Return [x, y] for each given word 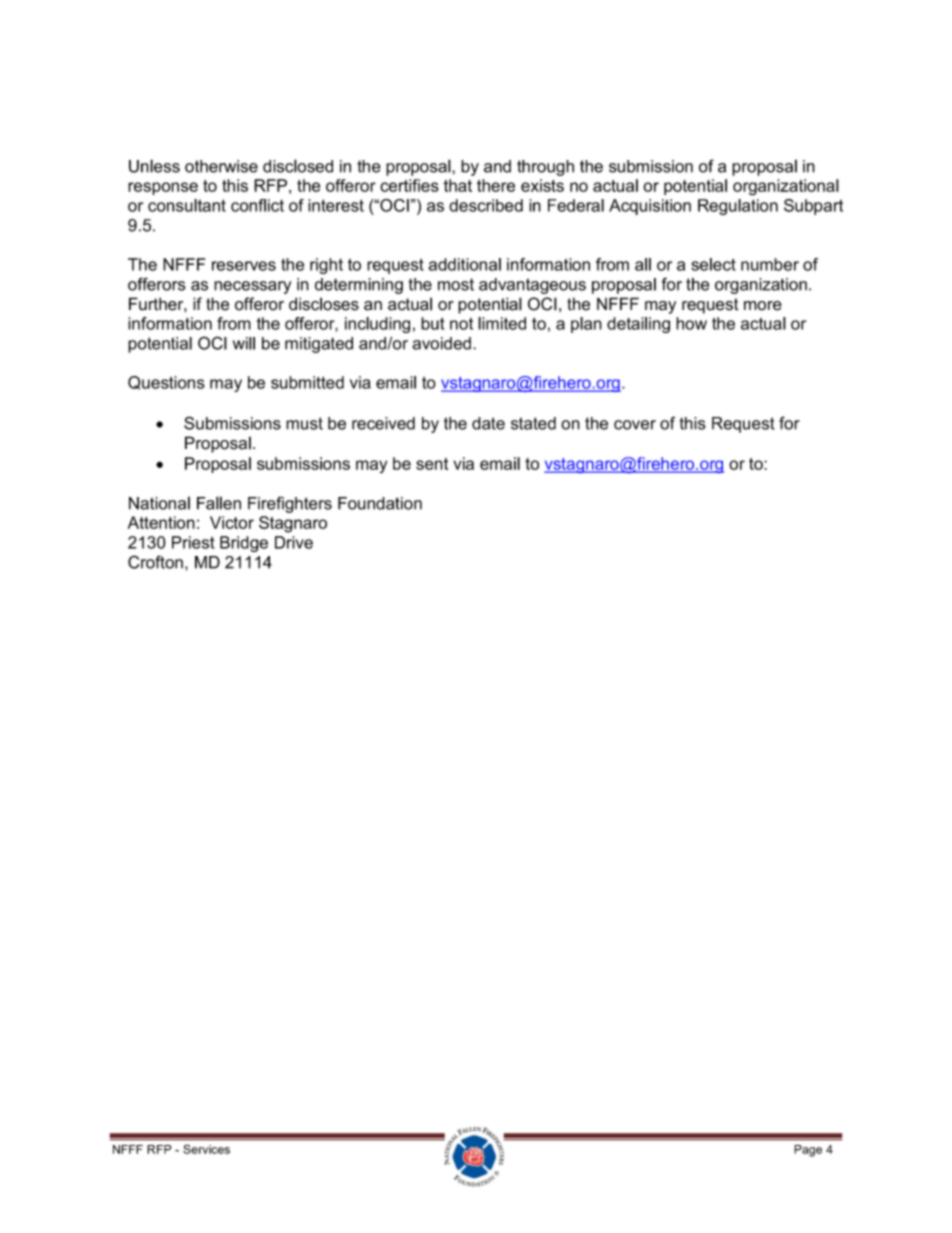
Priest [193, 542]
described [486, 205]
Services [206, 1149]
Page [808, 1151]
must [304, 423]
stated [533, 423]
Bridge [244, 544]
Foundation [380, 503]
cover [635, 425]
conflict [257, 205]
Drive [294, 542]
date [488, 423]
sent [432, 464]
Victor [232, 522]
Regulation [738, 207]
